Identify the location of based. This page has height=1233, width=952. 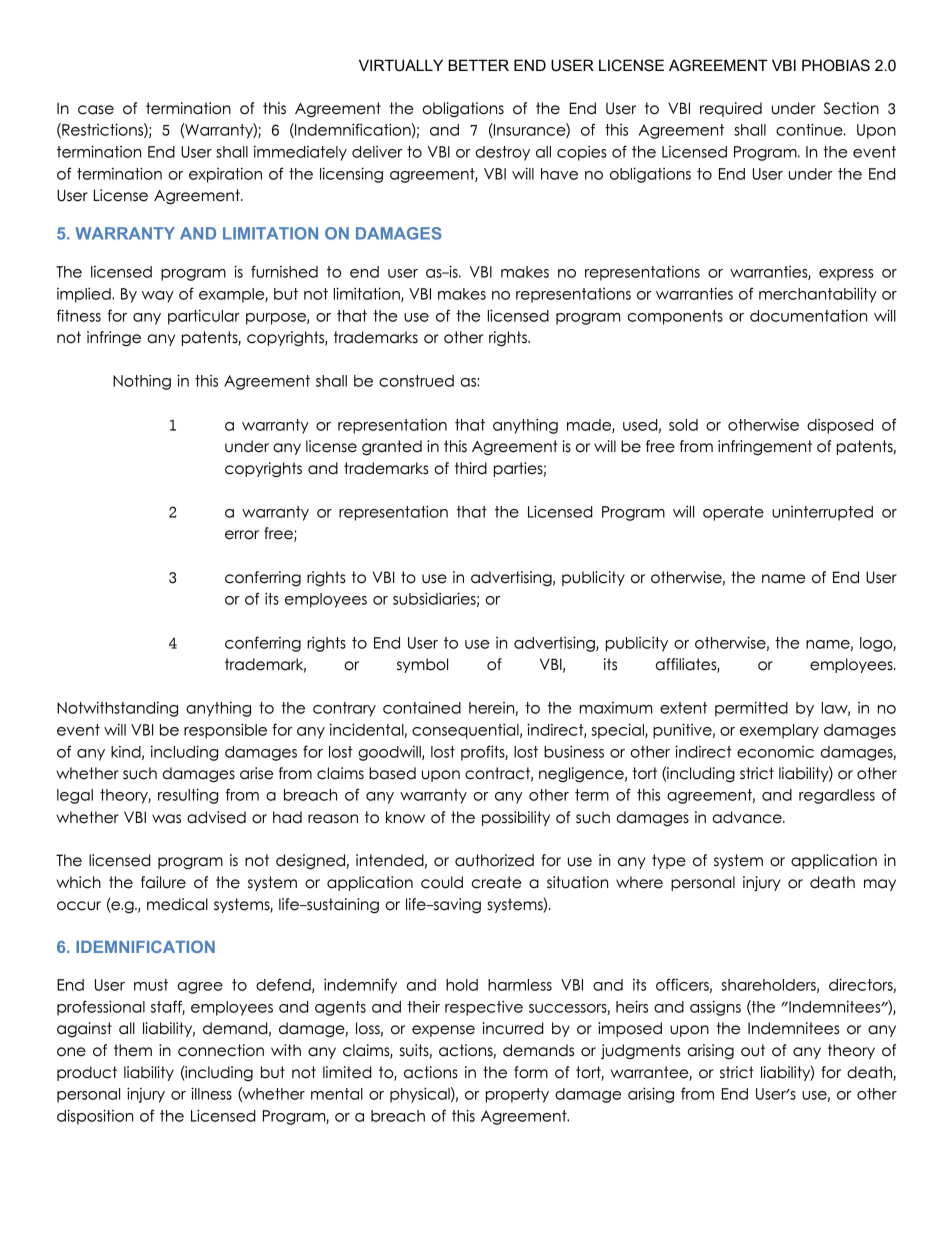
(392, 773).
